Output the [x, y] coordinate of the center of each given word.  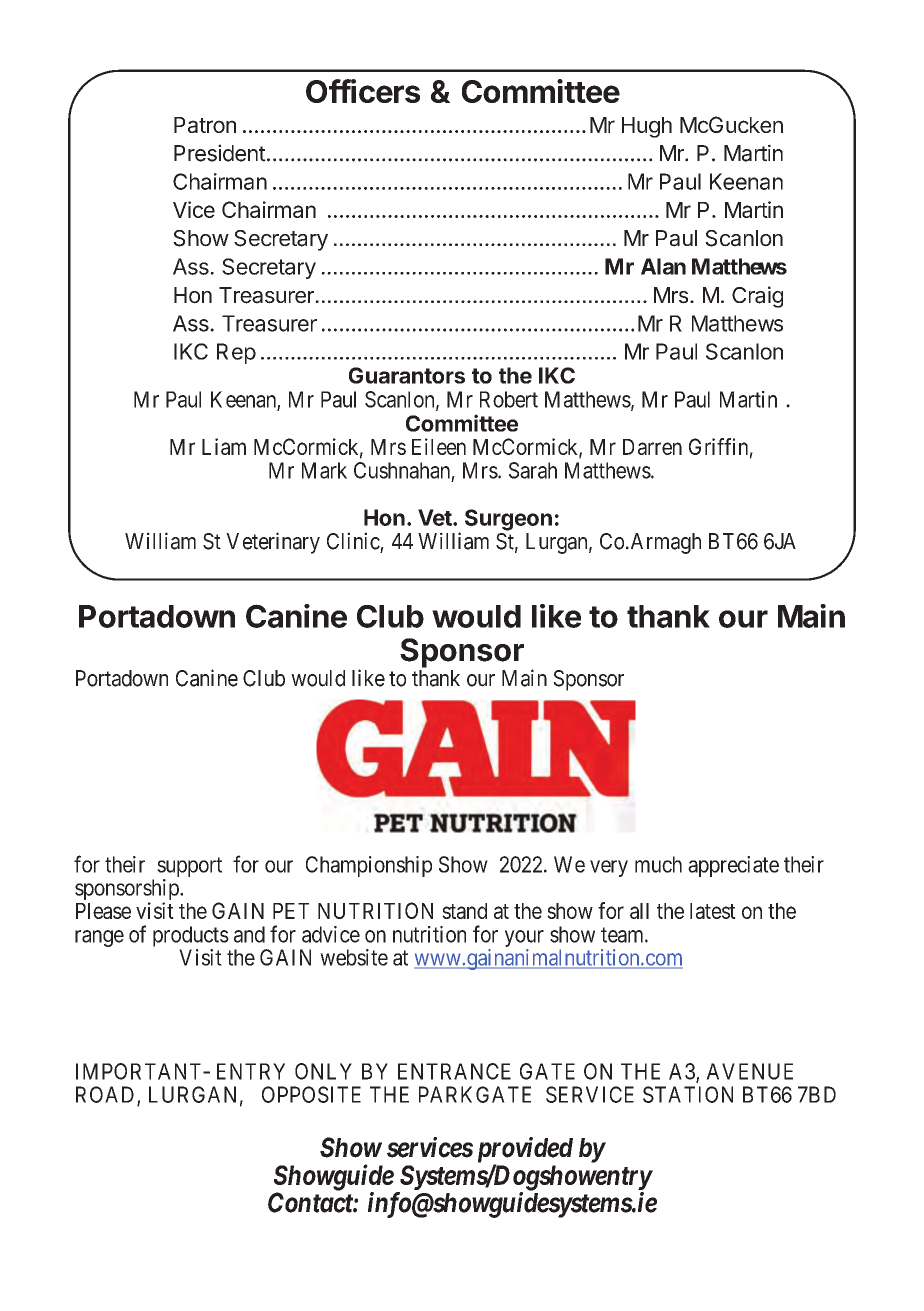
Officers [363, 91]
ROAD [107, 1095]
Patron [205, 125]
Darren [652, 447]
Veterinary [273, 543]
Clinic [353, 541]
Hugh [647, 127]
